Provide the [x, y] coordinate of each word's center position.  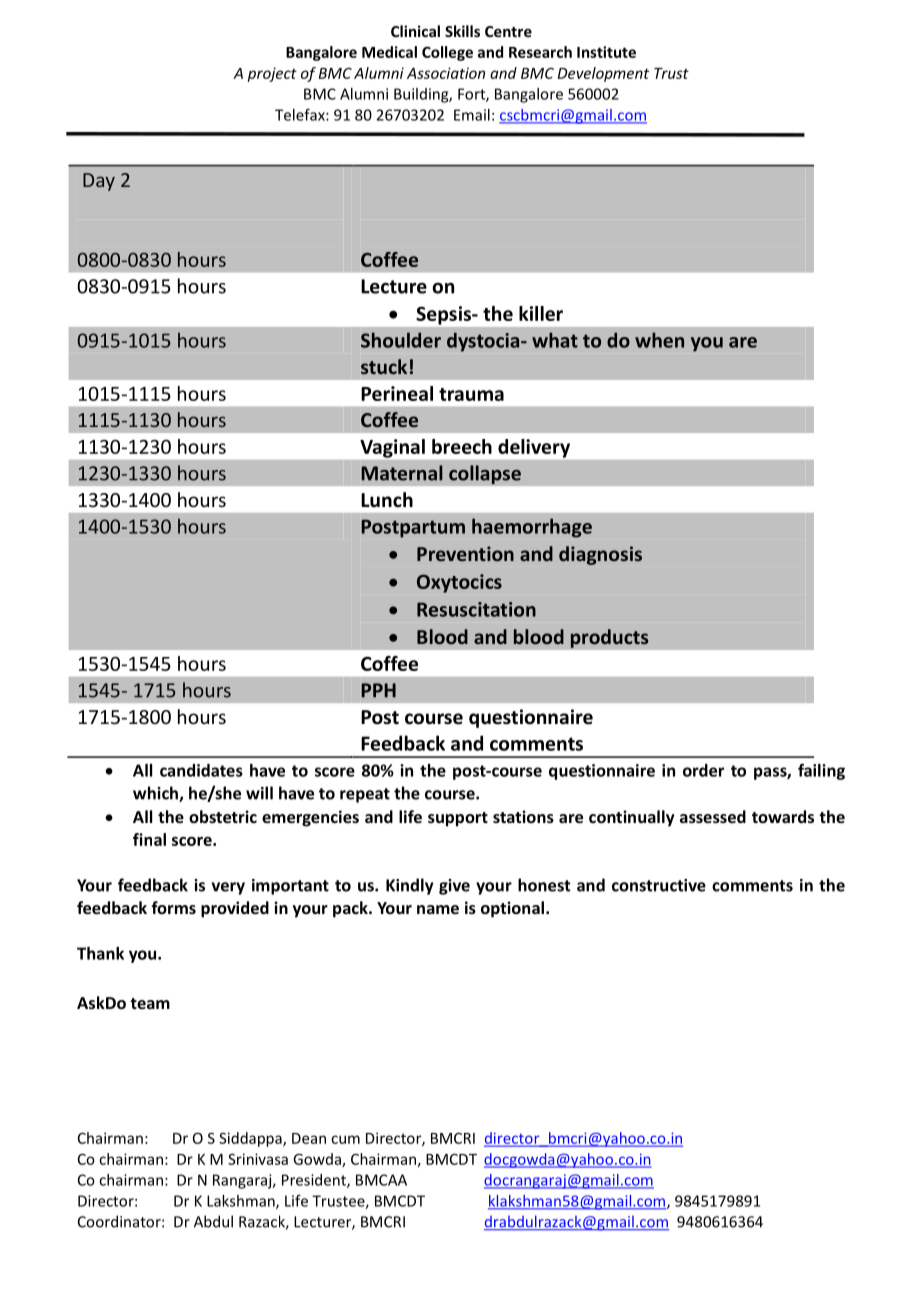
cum [345, 1139]
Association [446, 73]
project [272, 74]
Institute [606, 52]
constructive [659, 885]
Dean [309, 1138]
